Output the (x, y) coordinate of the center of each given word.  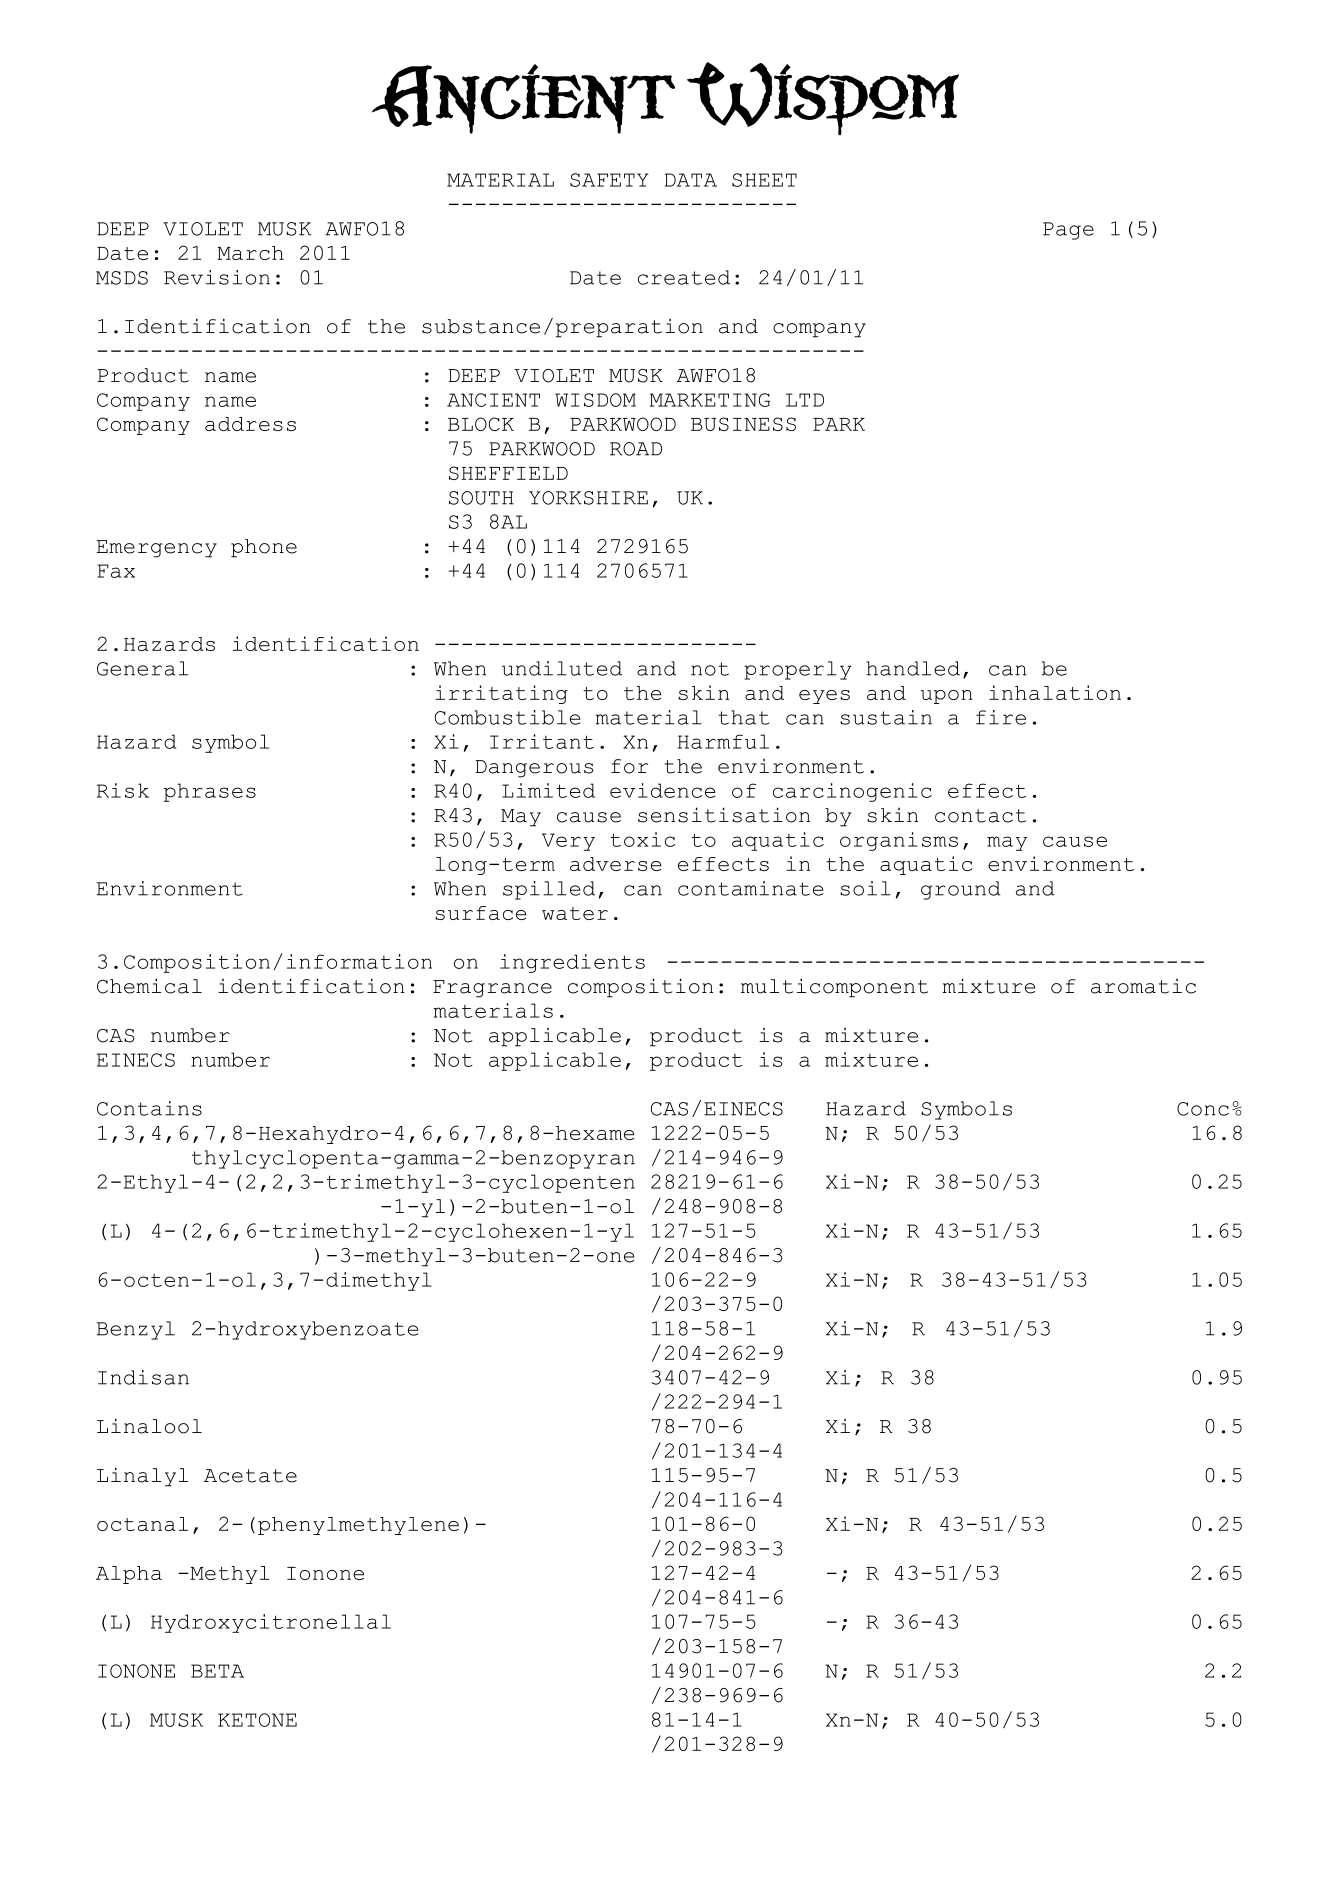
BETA (217, 1671)
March (250, 253)
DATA (691, 180)
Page (1068, 231)
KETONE (257, 1720)
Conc (1203, 1109)
